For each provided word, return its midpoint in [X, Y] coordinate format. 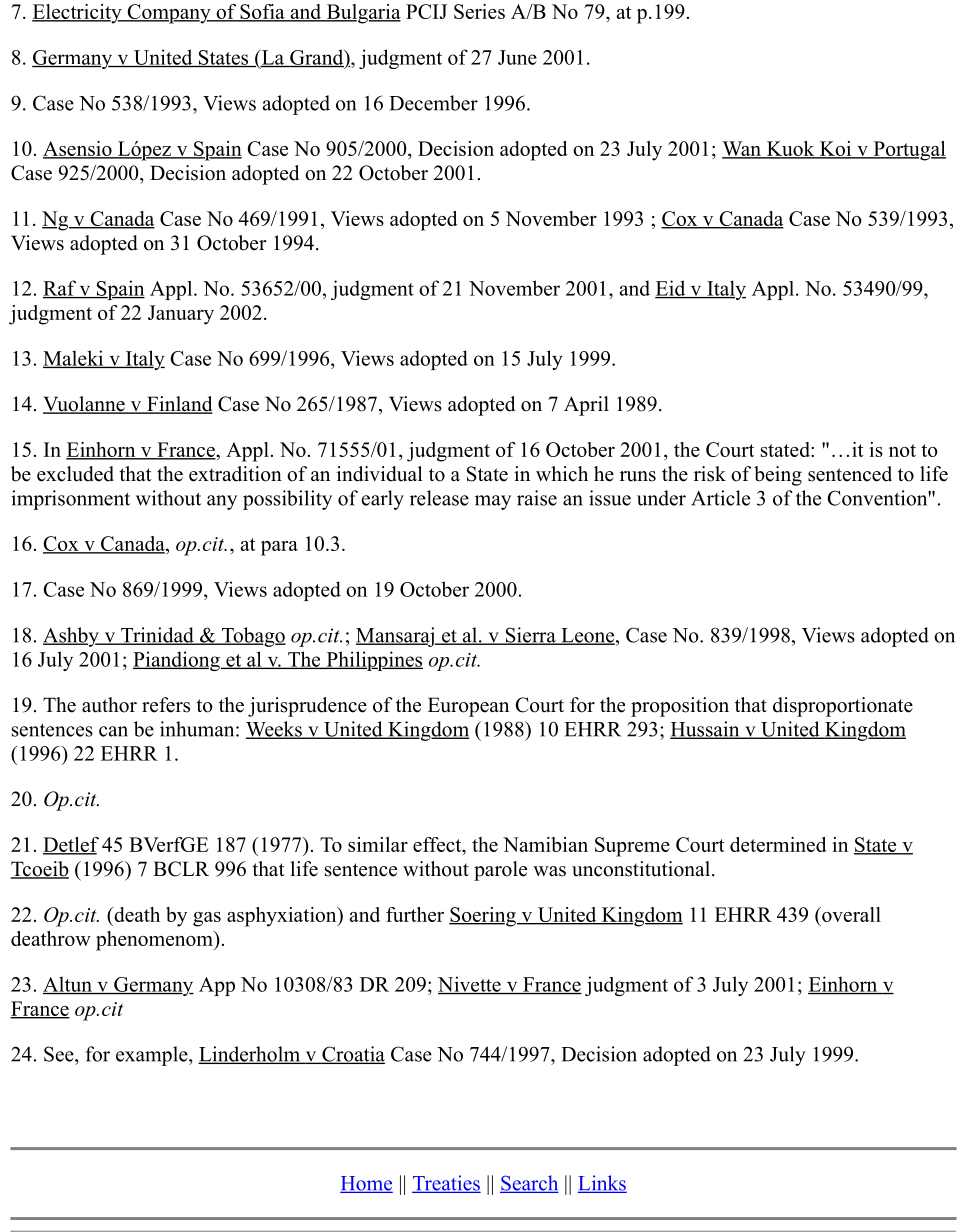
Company [169, 14]
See [60, 1054]
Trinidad [157, 636]
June [517, 57]
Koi [835, 150]
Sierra [530, 636]
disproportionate [843, 707]
